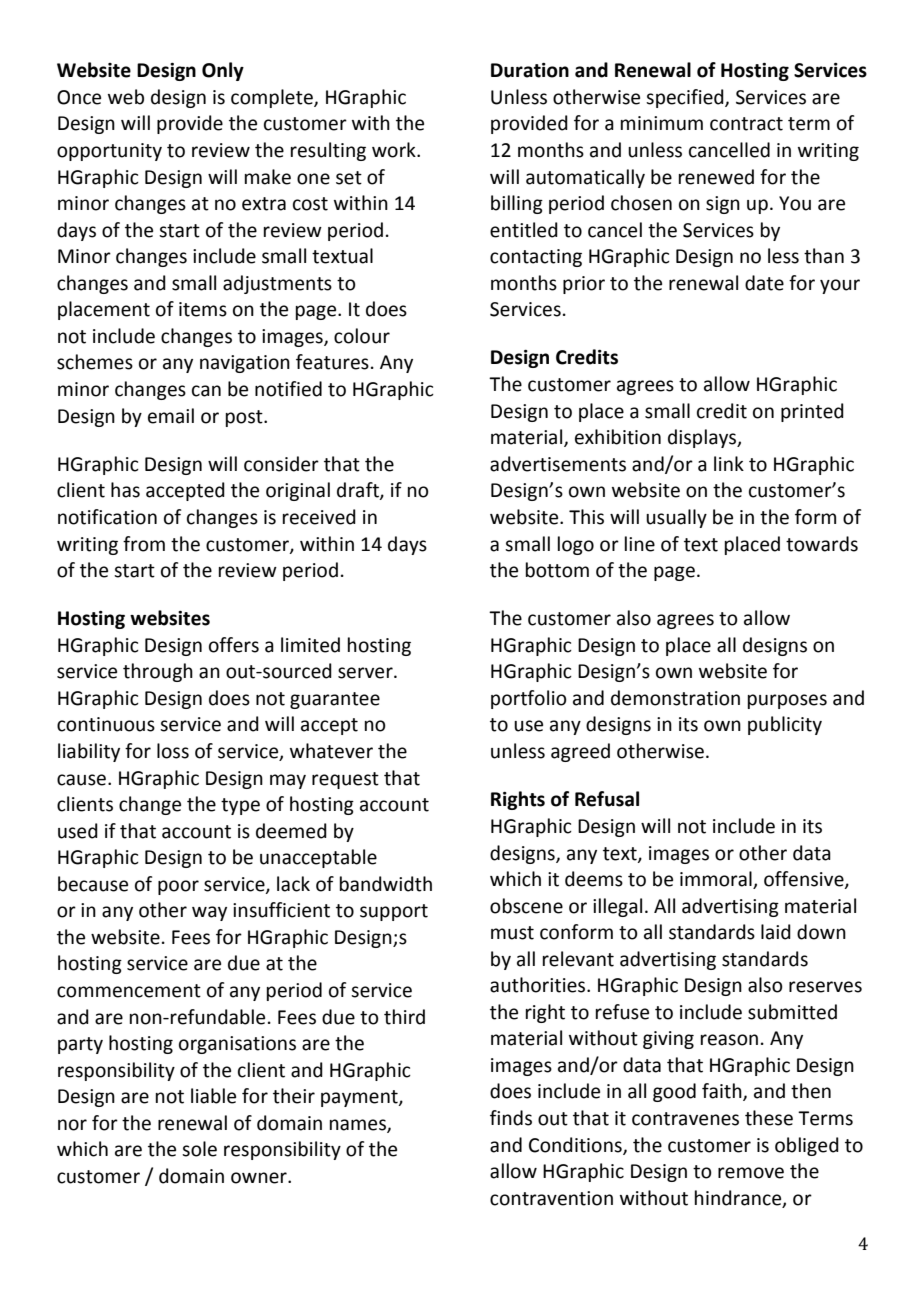 The image size is (924, 1308). What do you see at coordinates (223, 71) in the screenshot?
I see `Only` at bounding box center [223, 71].
